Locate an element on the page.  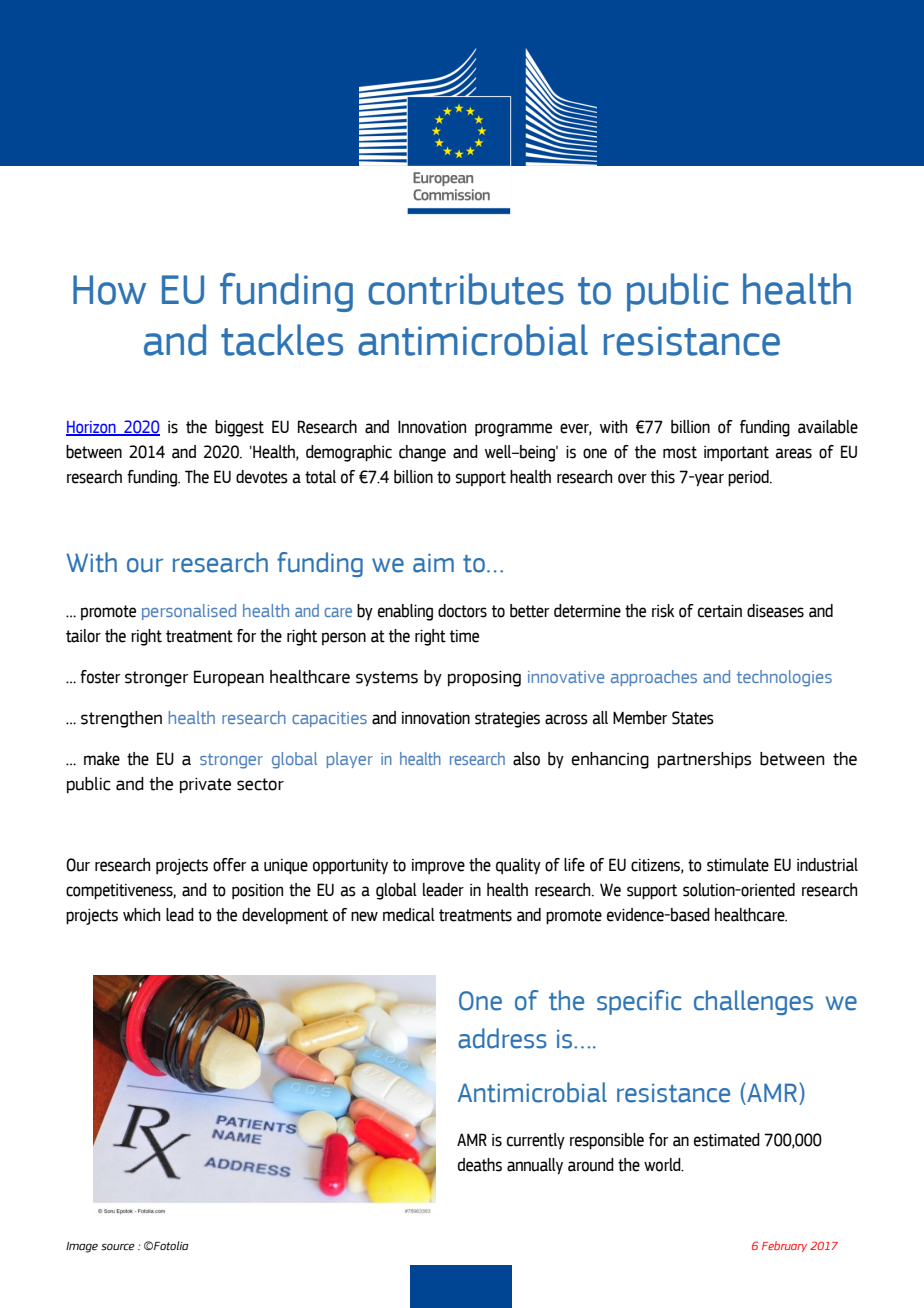
How is located at coordinates (109, 290).
